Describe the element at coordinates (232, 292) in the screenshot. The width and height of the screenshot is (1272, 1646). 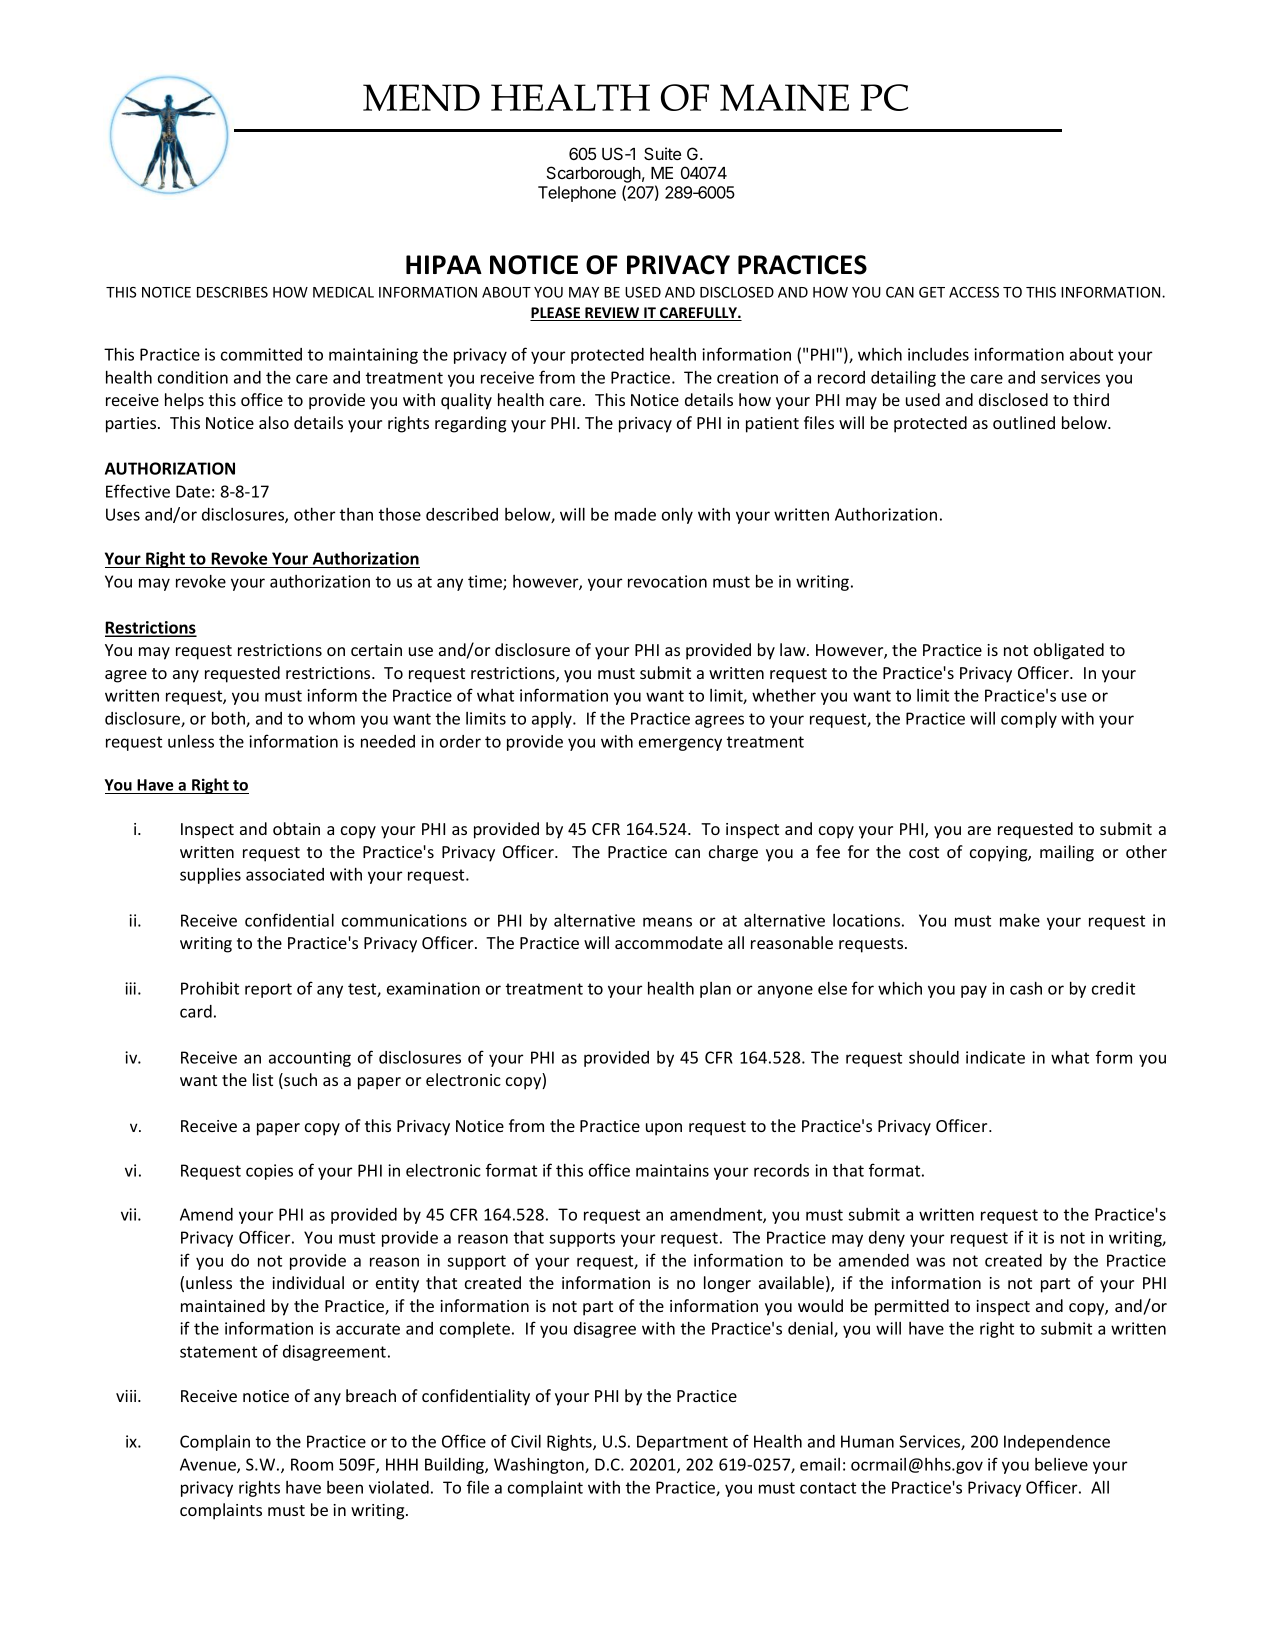
I see `DESCRIBES` at that location.
